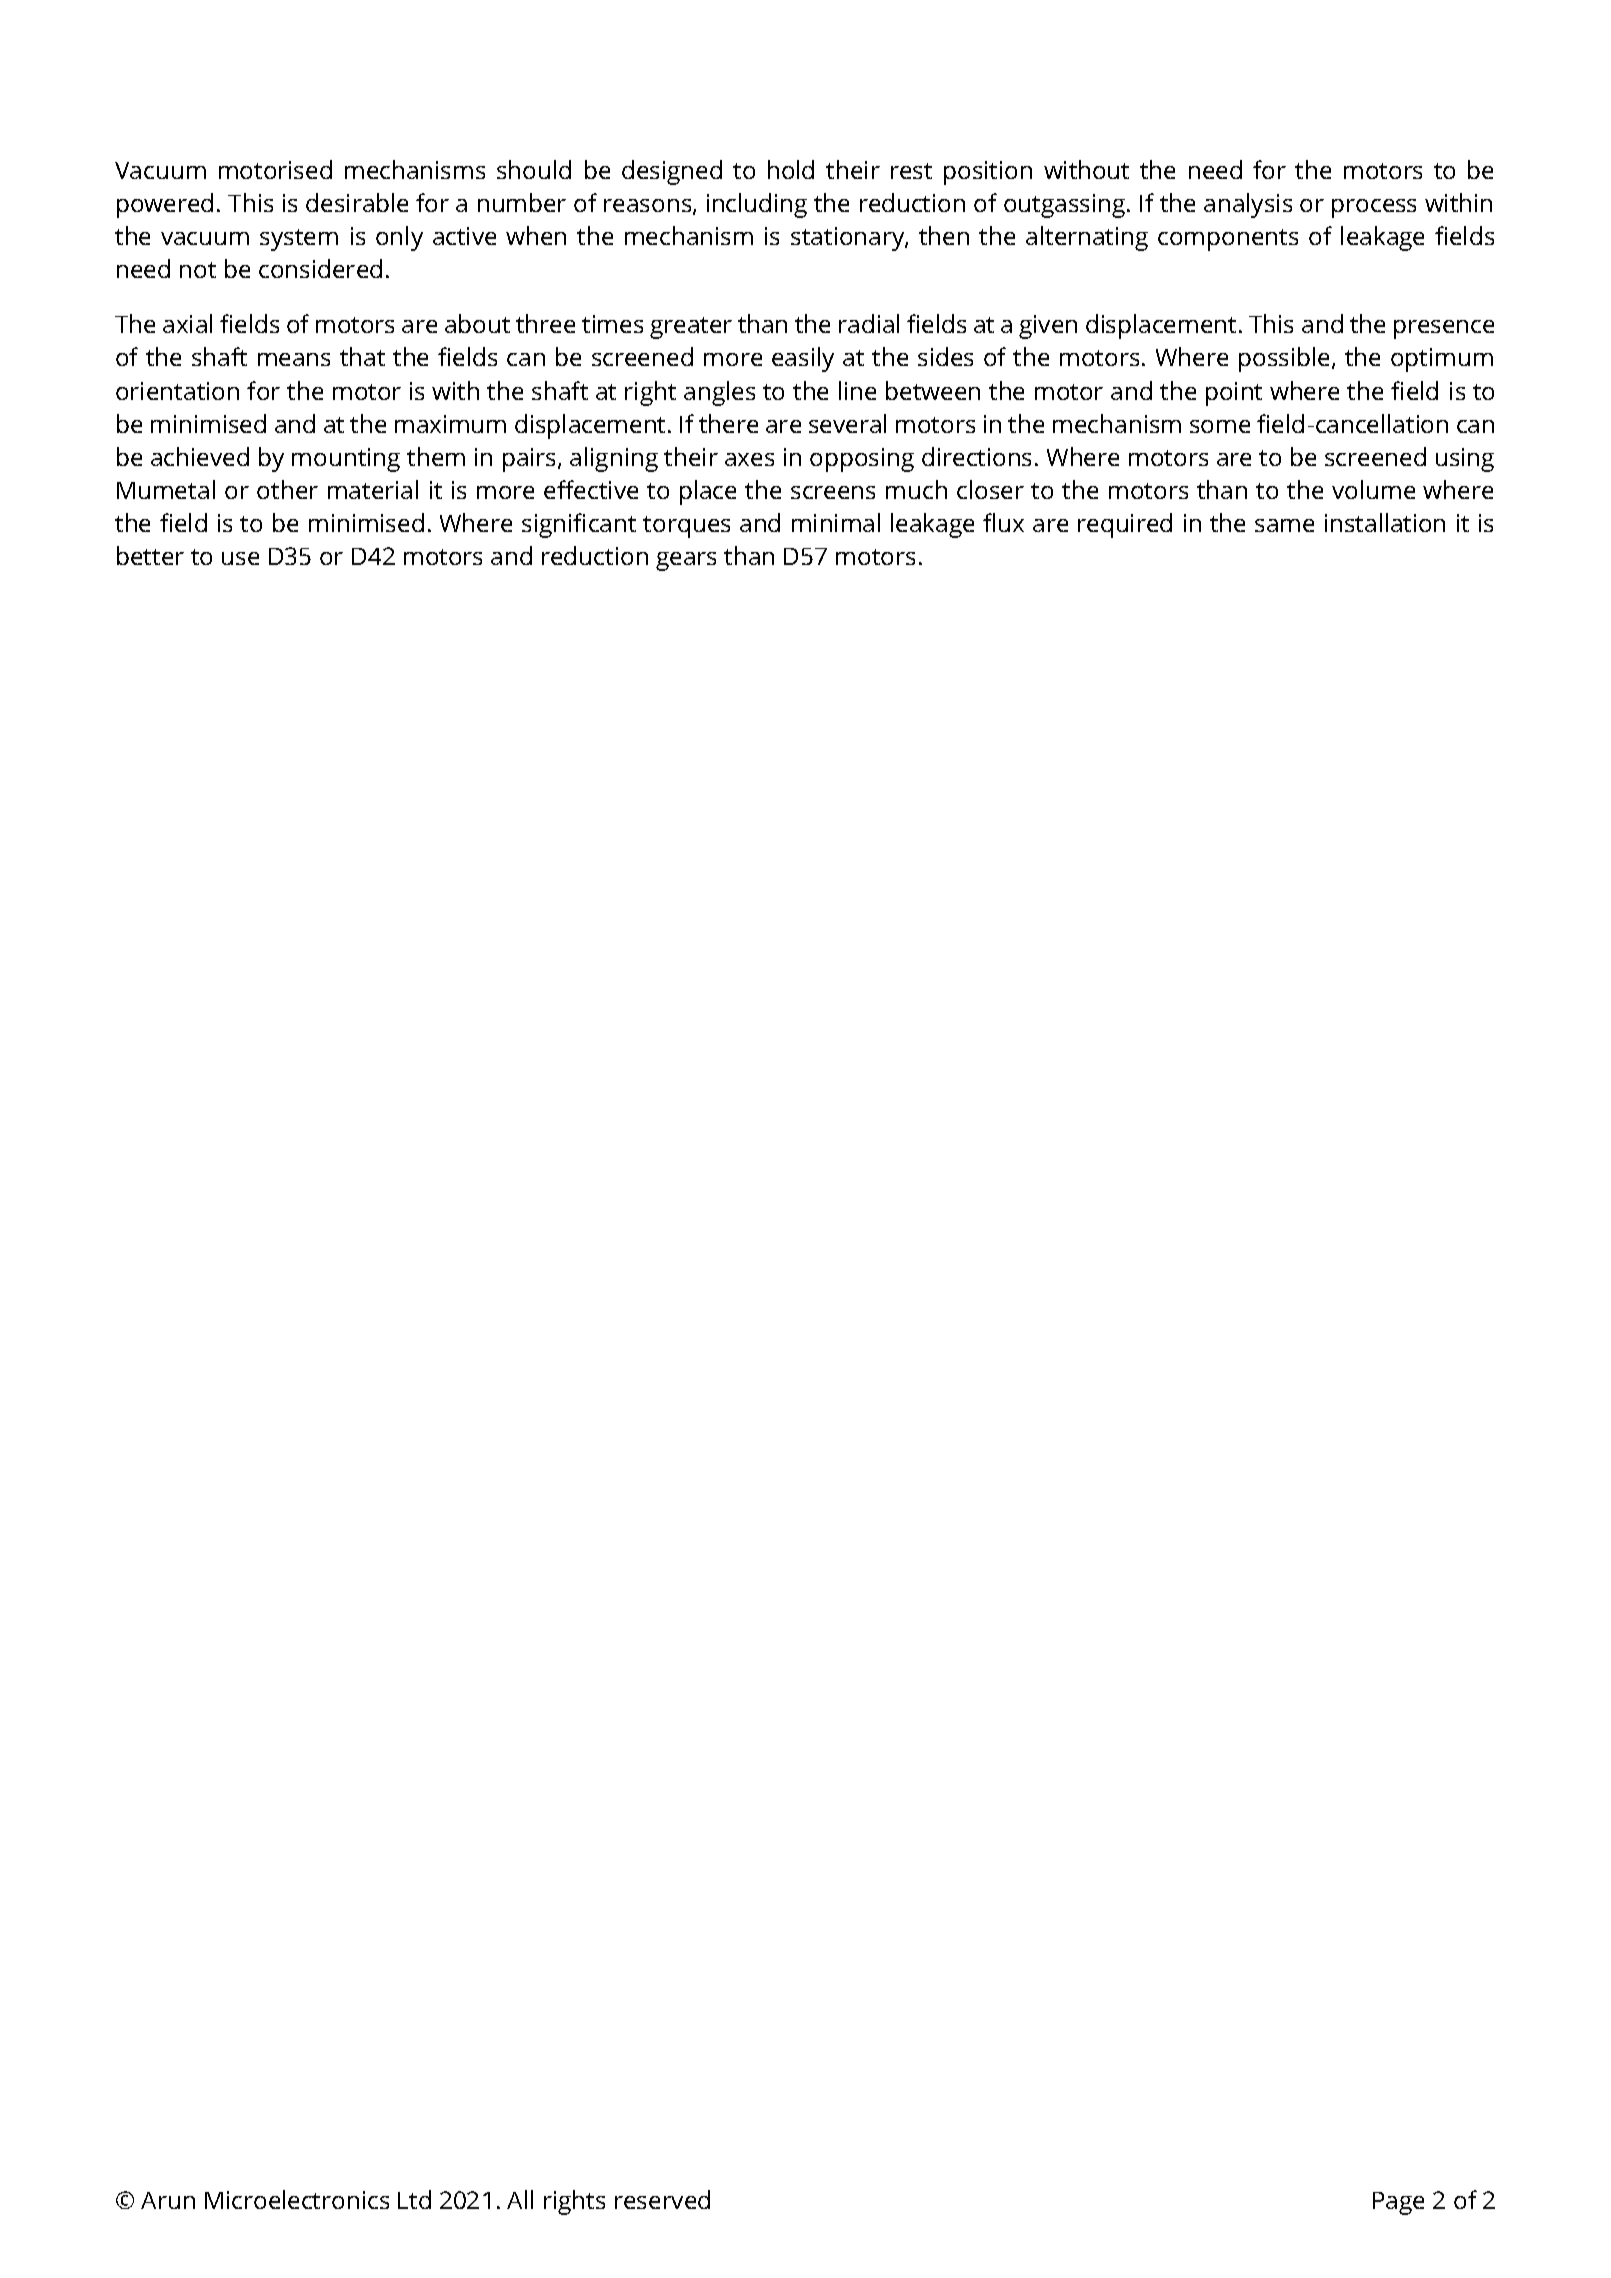  What do you see at coordinates (1248, 205) in the document?
I see `analysis` at bounding box center [1248, 205].
